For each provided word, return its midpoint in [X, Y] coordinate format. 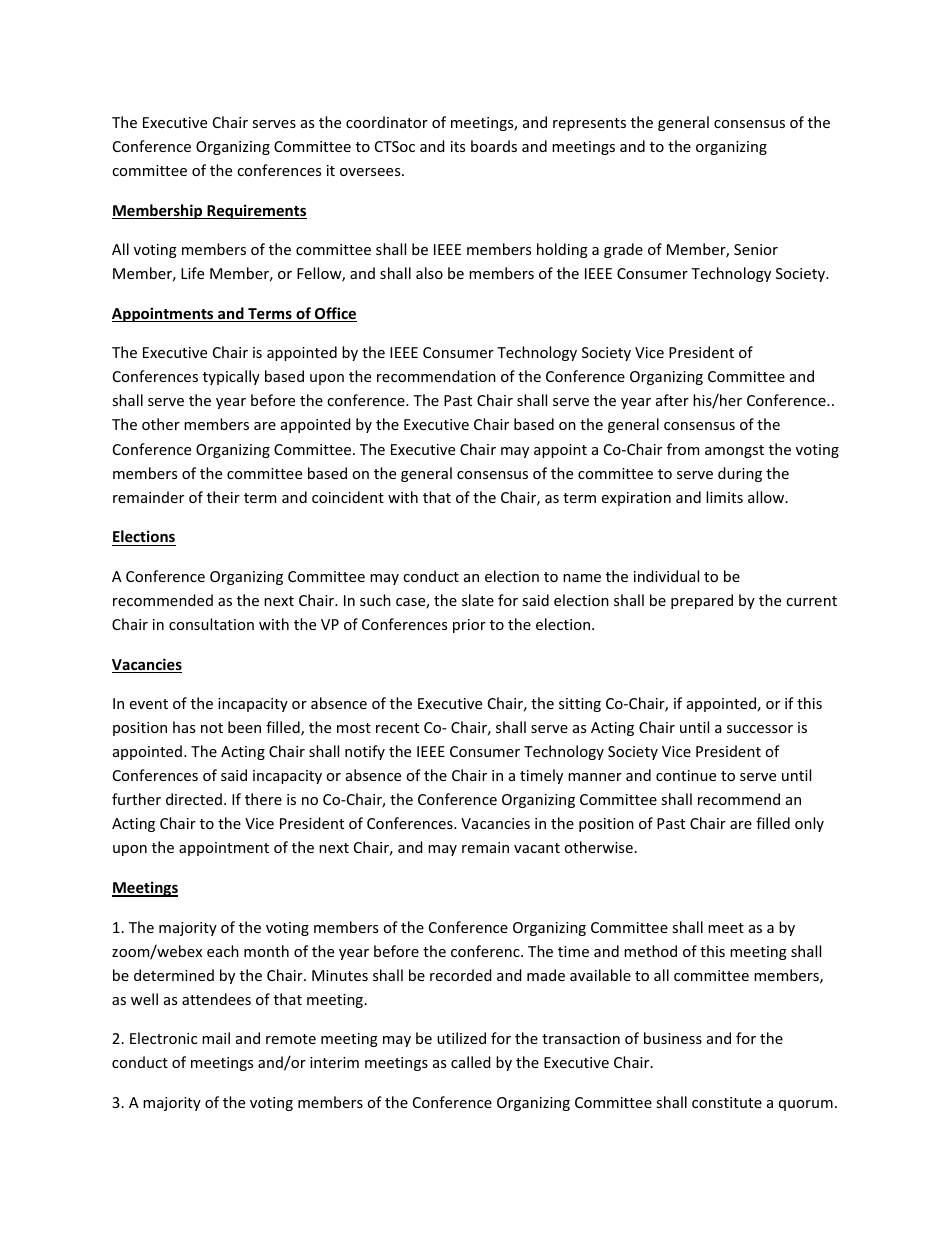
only [809, 824]
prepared [702, 601]
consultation [211, 624]
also [429, 273]
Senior [756, 249]
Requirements [256, 211]
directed [194, 799]
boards [494, 146]
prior [469, 626]
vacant [537, 848]
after [672, 400]
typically [231, 377]
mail [216, 1038]
